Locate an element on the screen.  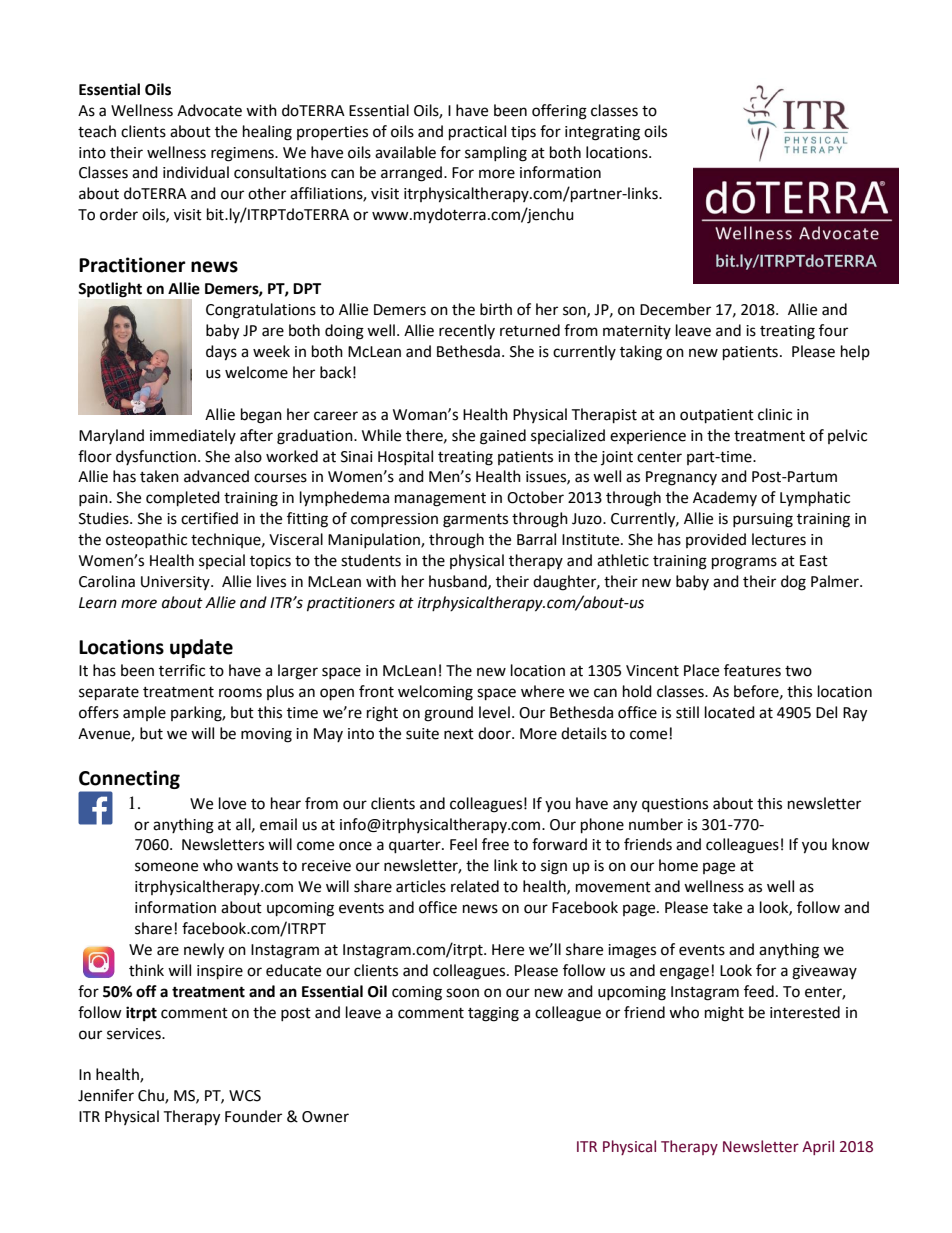
update is located at coordinates (201, 648).
